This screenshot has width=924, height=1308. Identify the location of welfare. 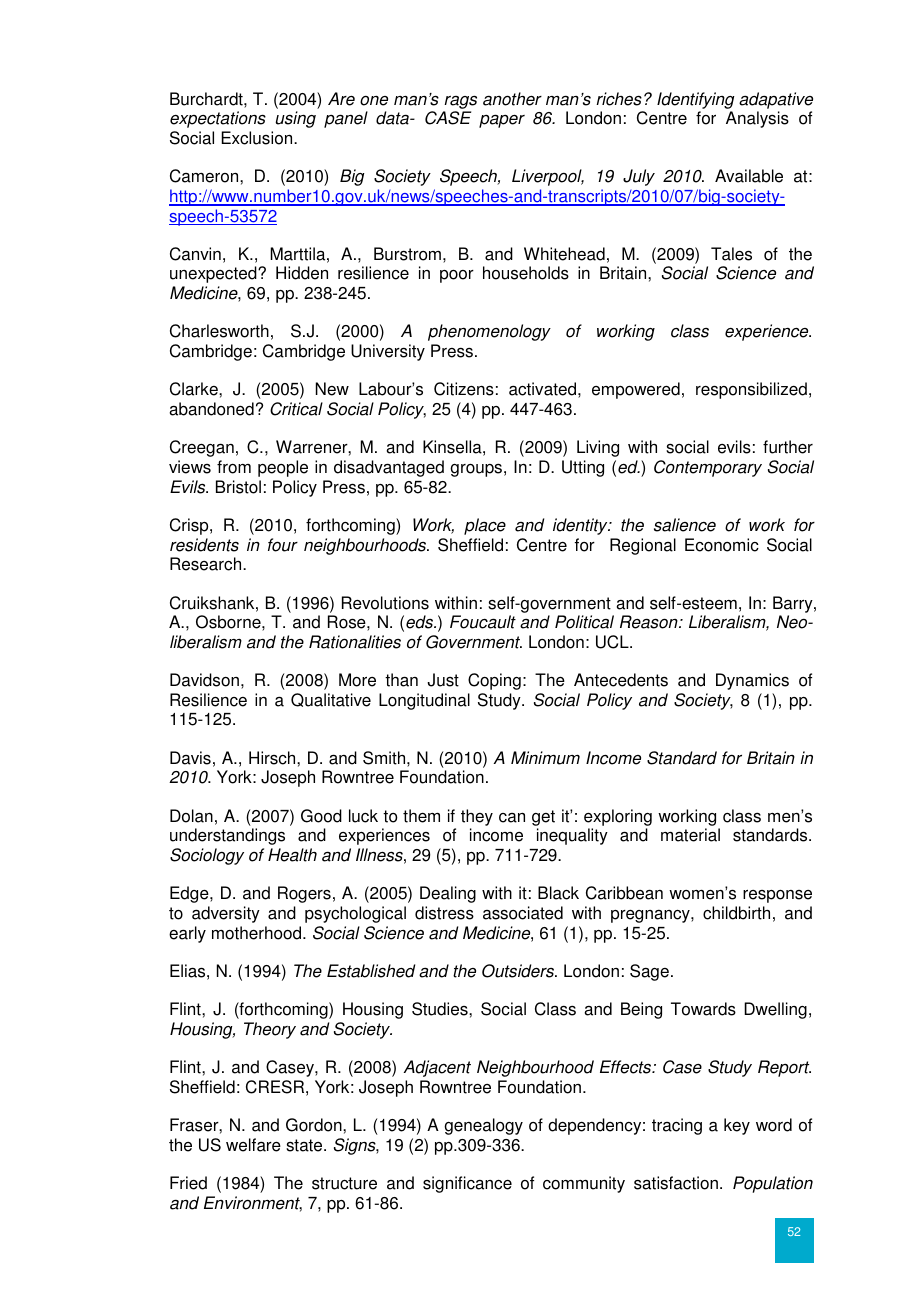
(253, 1145).
